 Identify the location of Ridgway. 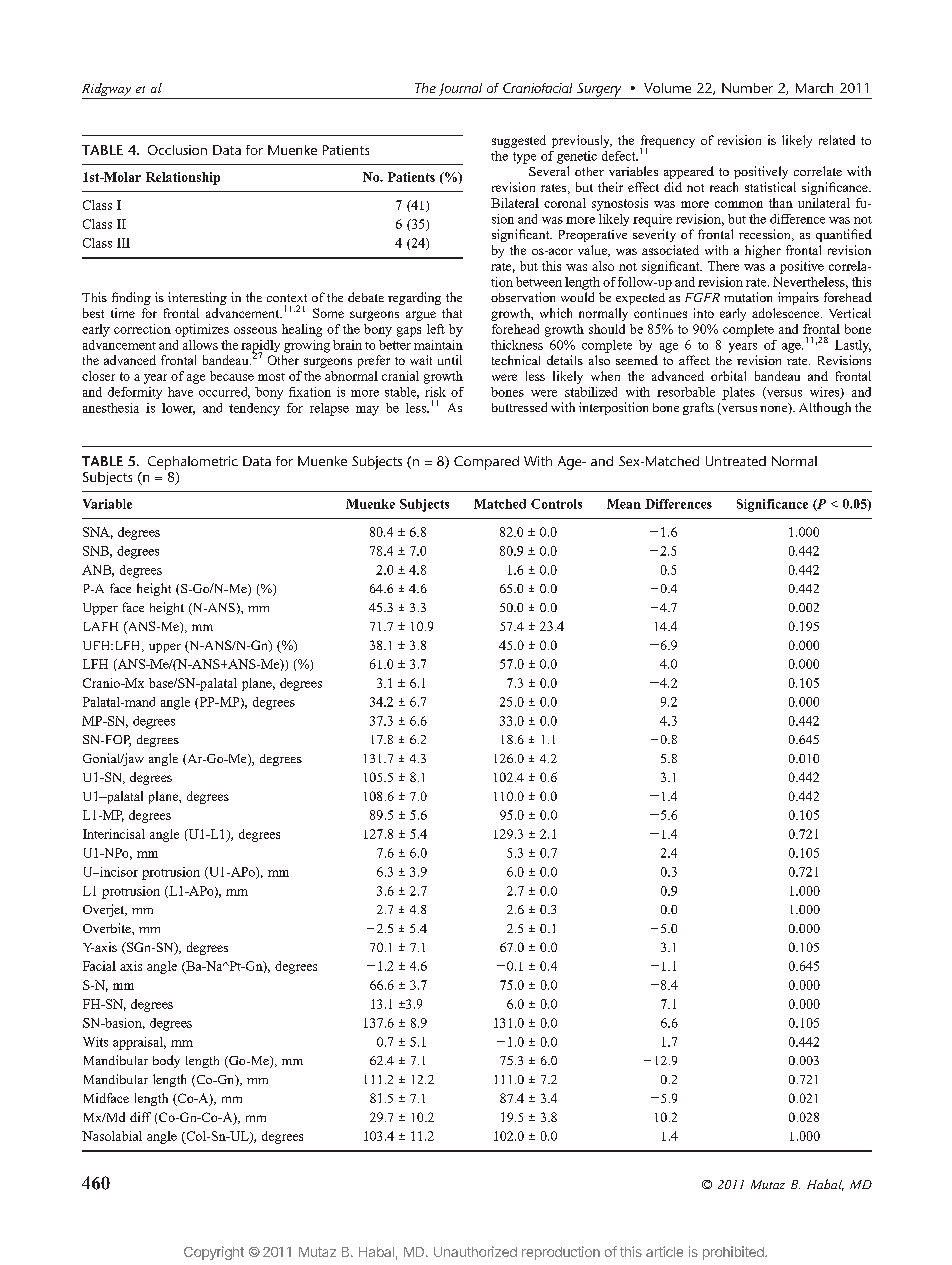
(107, 91).
